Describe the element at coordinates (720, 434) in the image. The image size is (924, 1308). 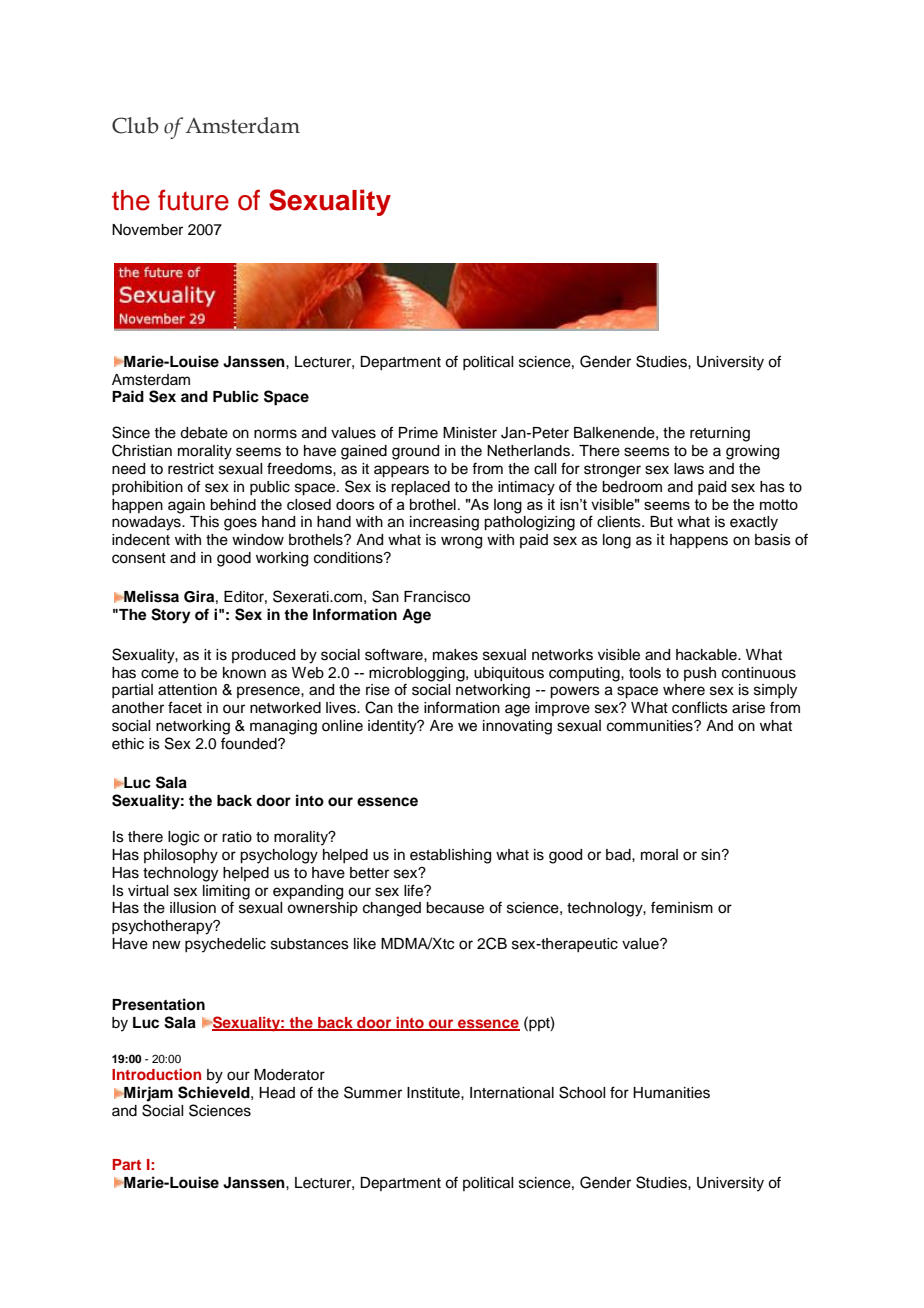
I see `returning` at that location.
